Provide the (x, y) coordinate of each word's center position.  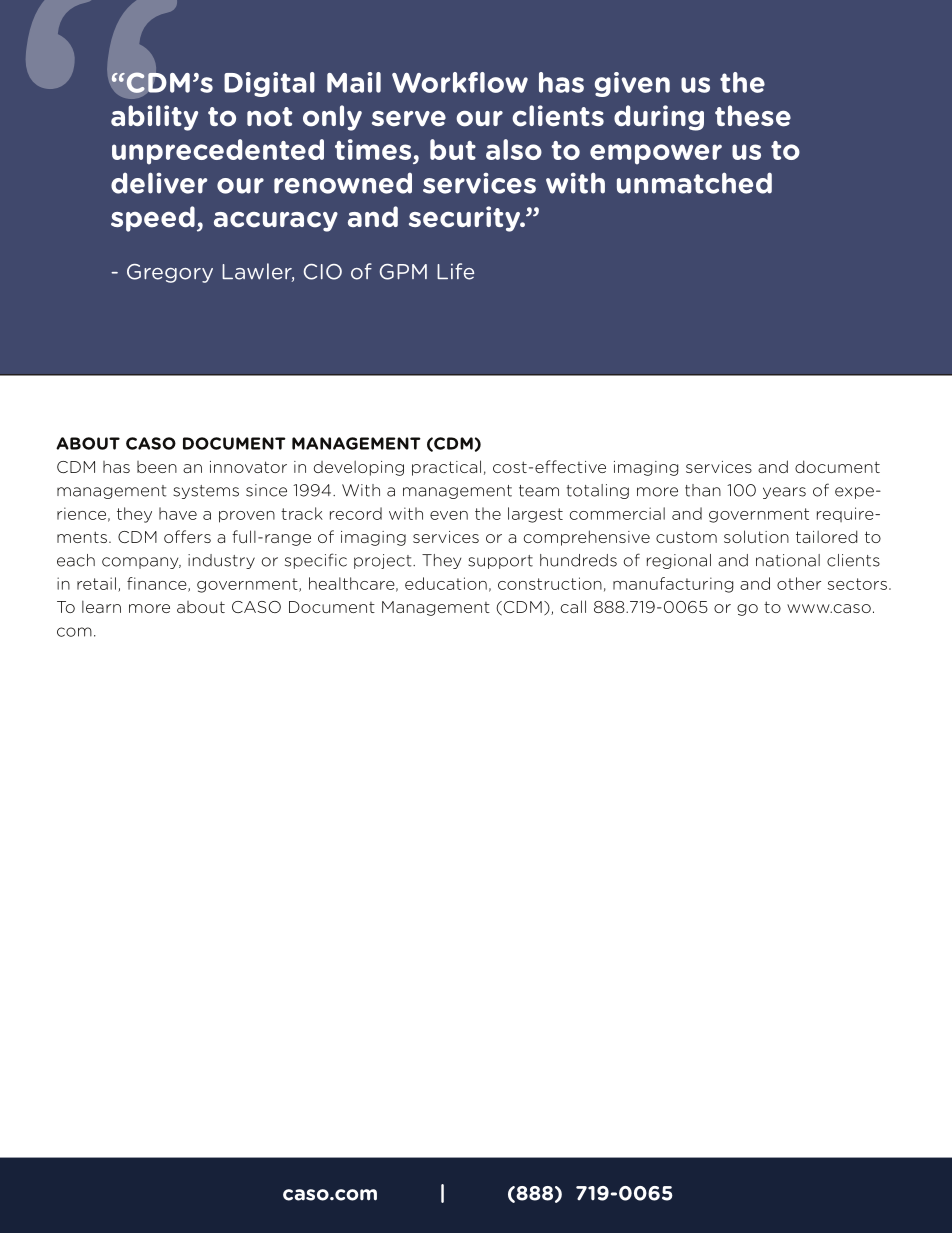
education (446, 583)
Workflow (460, 82)
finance (158, 584)
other (799, 583)
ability (154, 118)
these (753, 116)
